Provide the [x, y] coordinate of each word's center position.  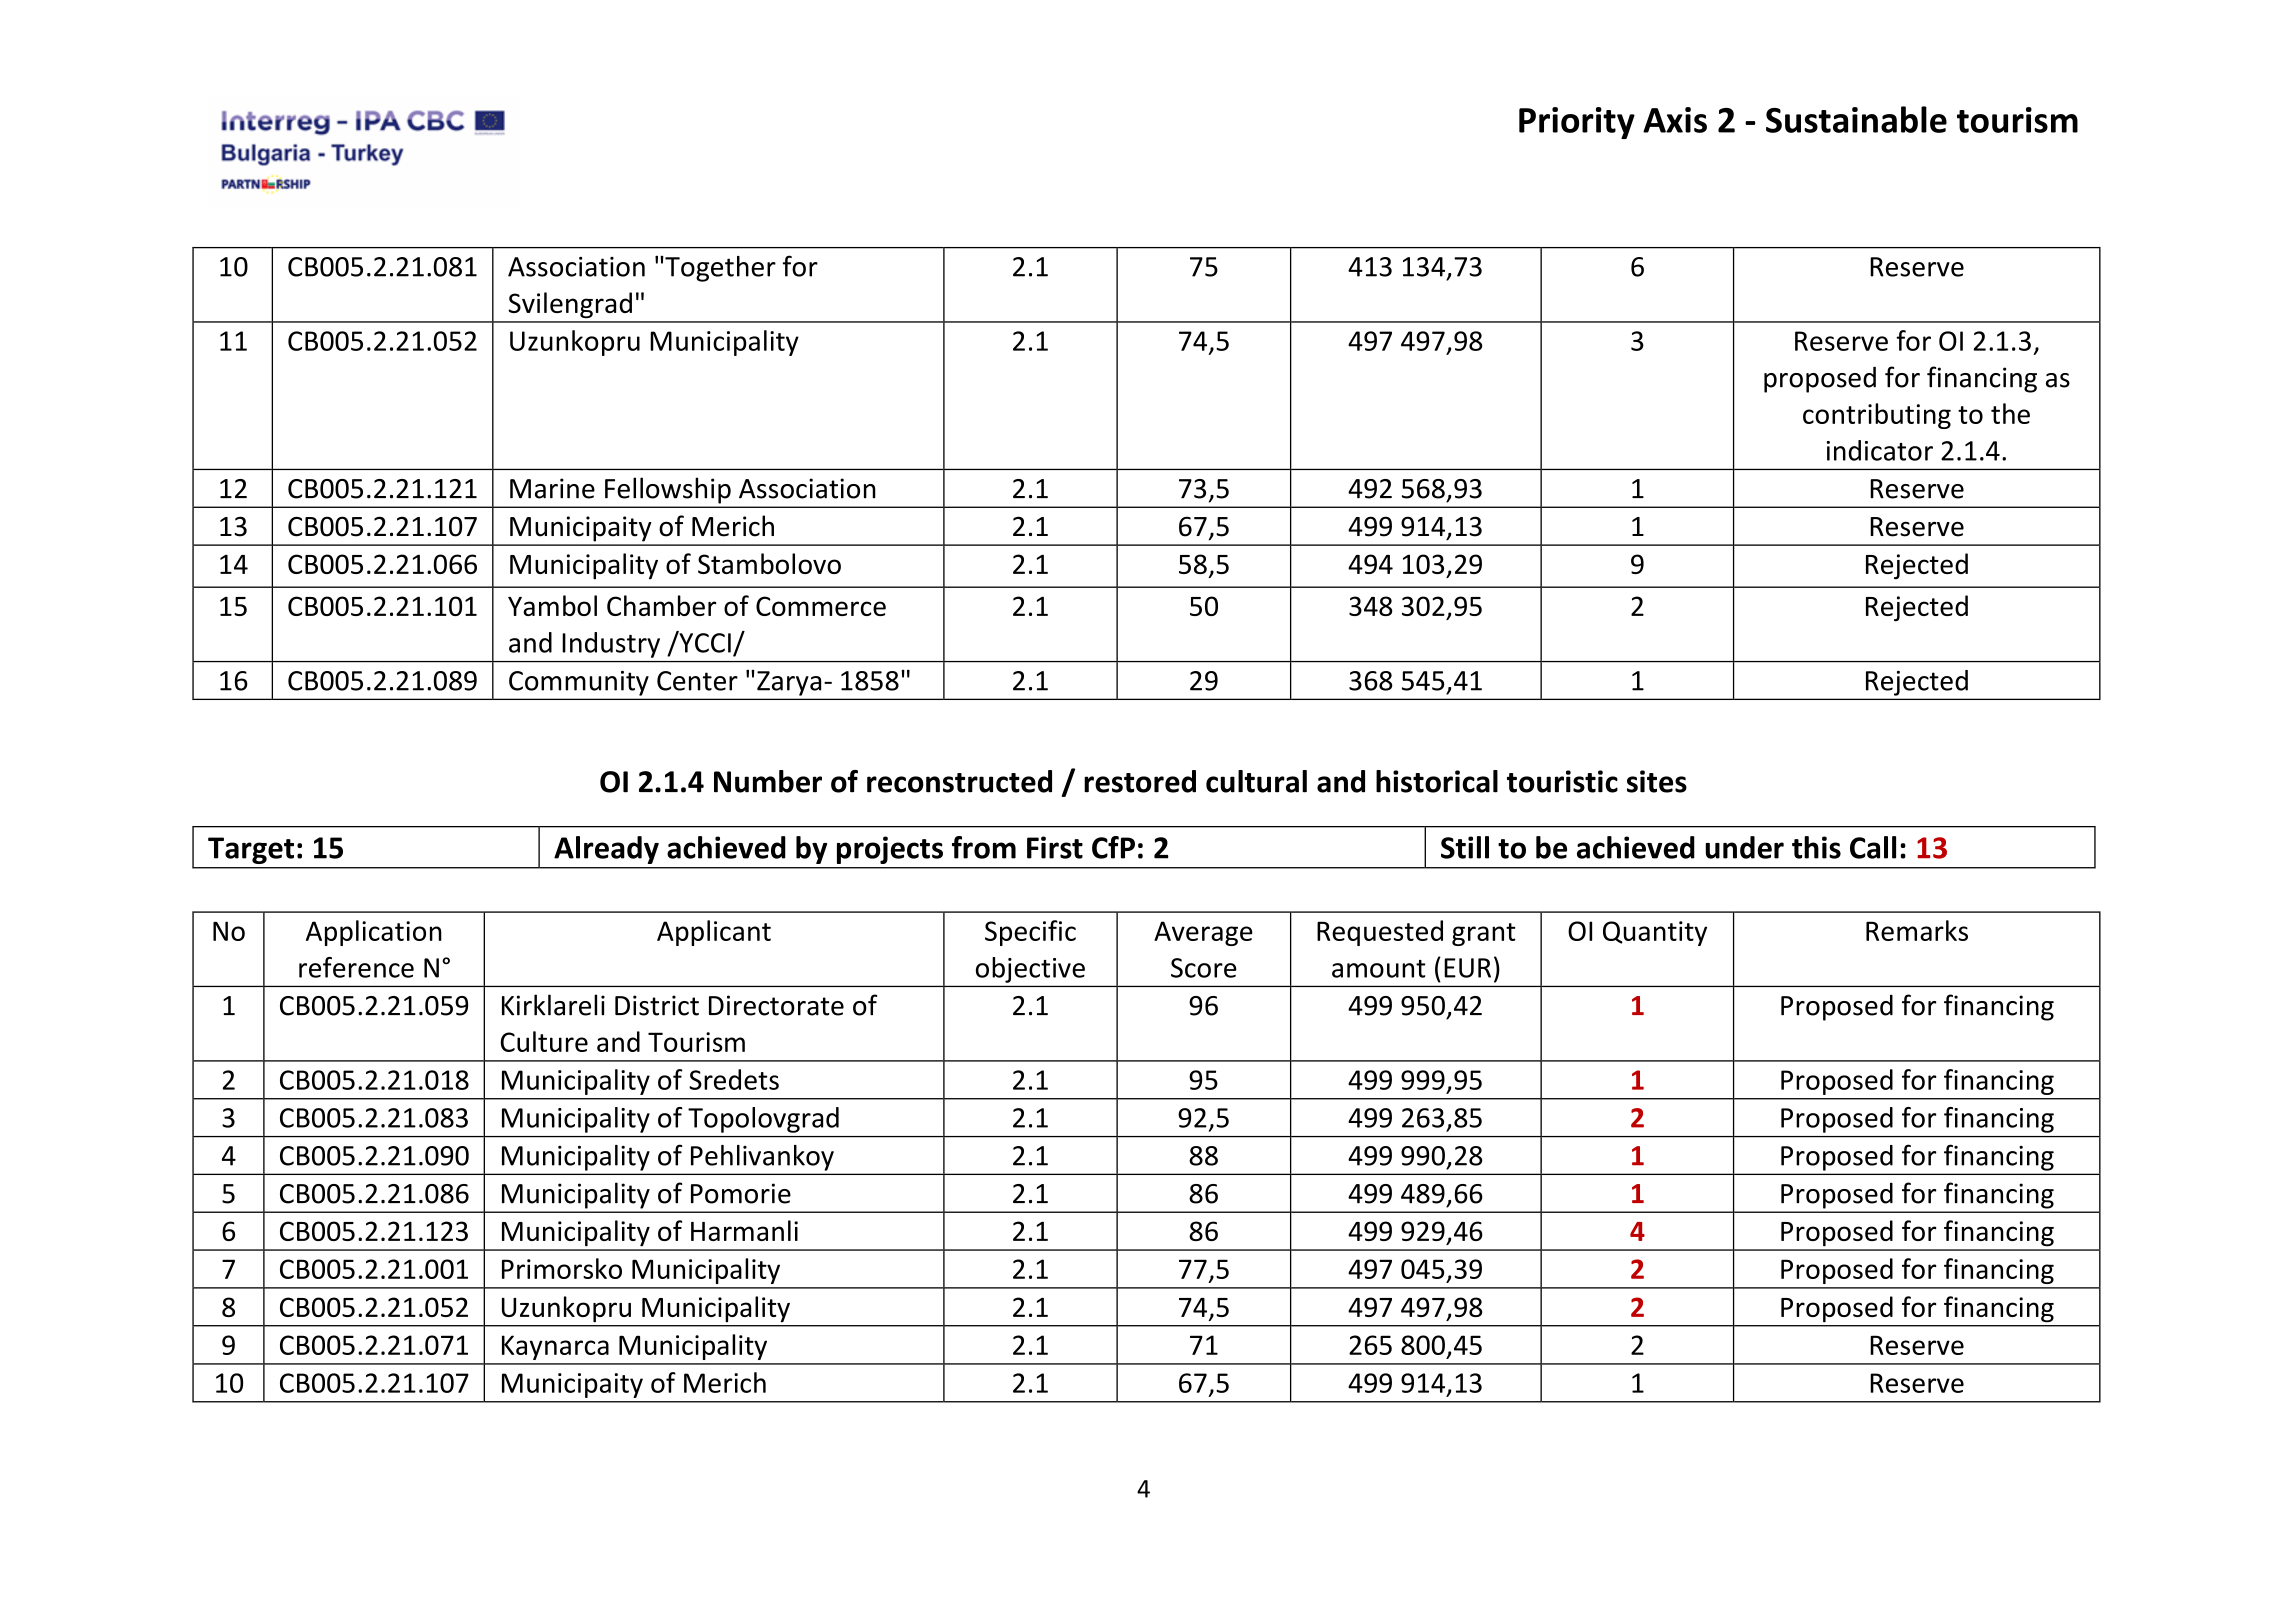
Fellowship [668, 491]
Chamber [661, 605]
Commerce [821, 606]
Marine [552, 488]
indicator [1880, 450]
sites [1657, 781]
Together [719, 269]
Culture [544, 1041]
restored [1140, 781]
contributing [1877, 416]
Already [606, 850]
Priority [1577, 123]
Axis [1675, 120]
